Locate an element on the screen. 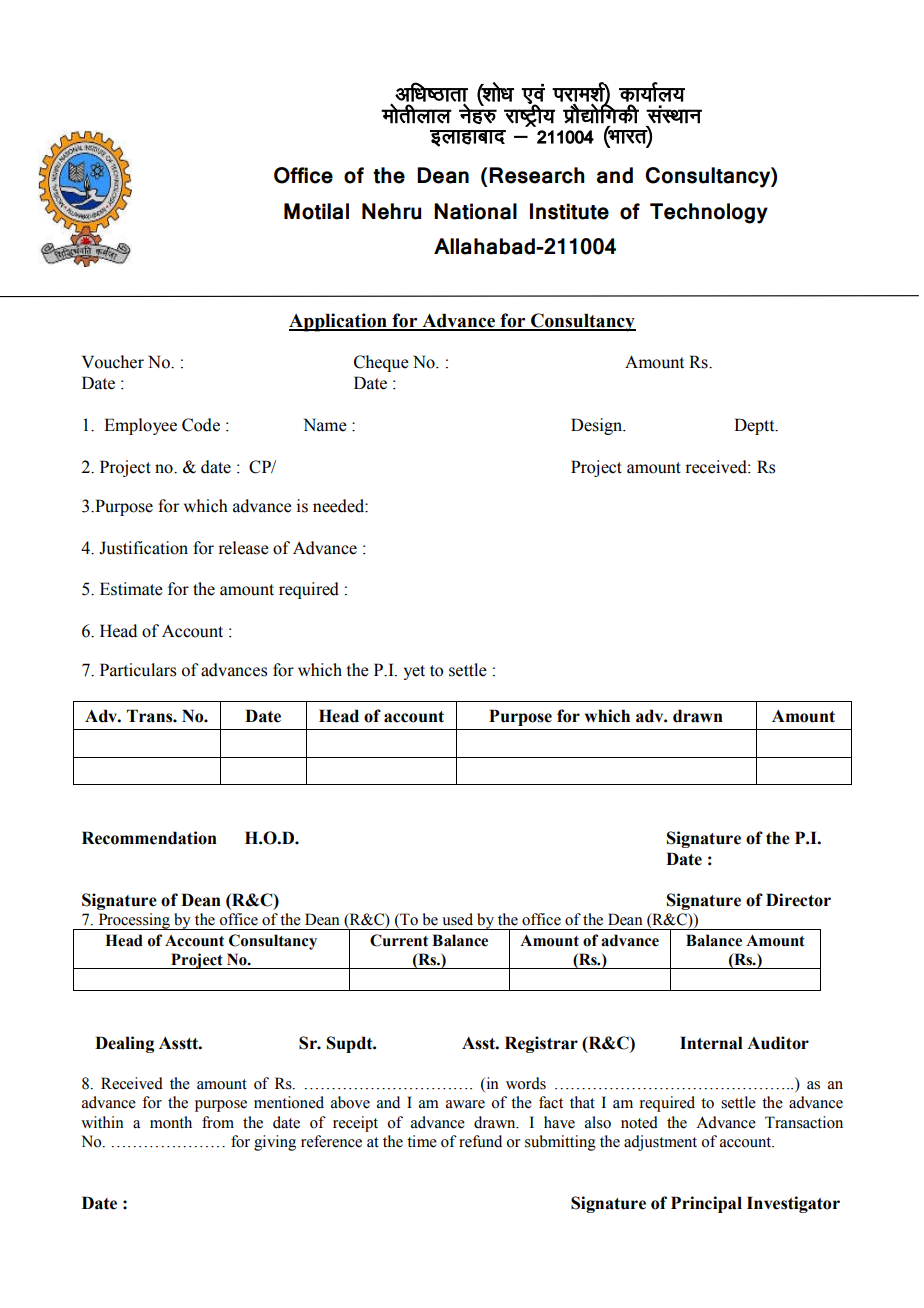  month is located at coordinates (171, 1122).
